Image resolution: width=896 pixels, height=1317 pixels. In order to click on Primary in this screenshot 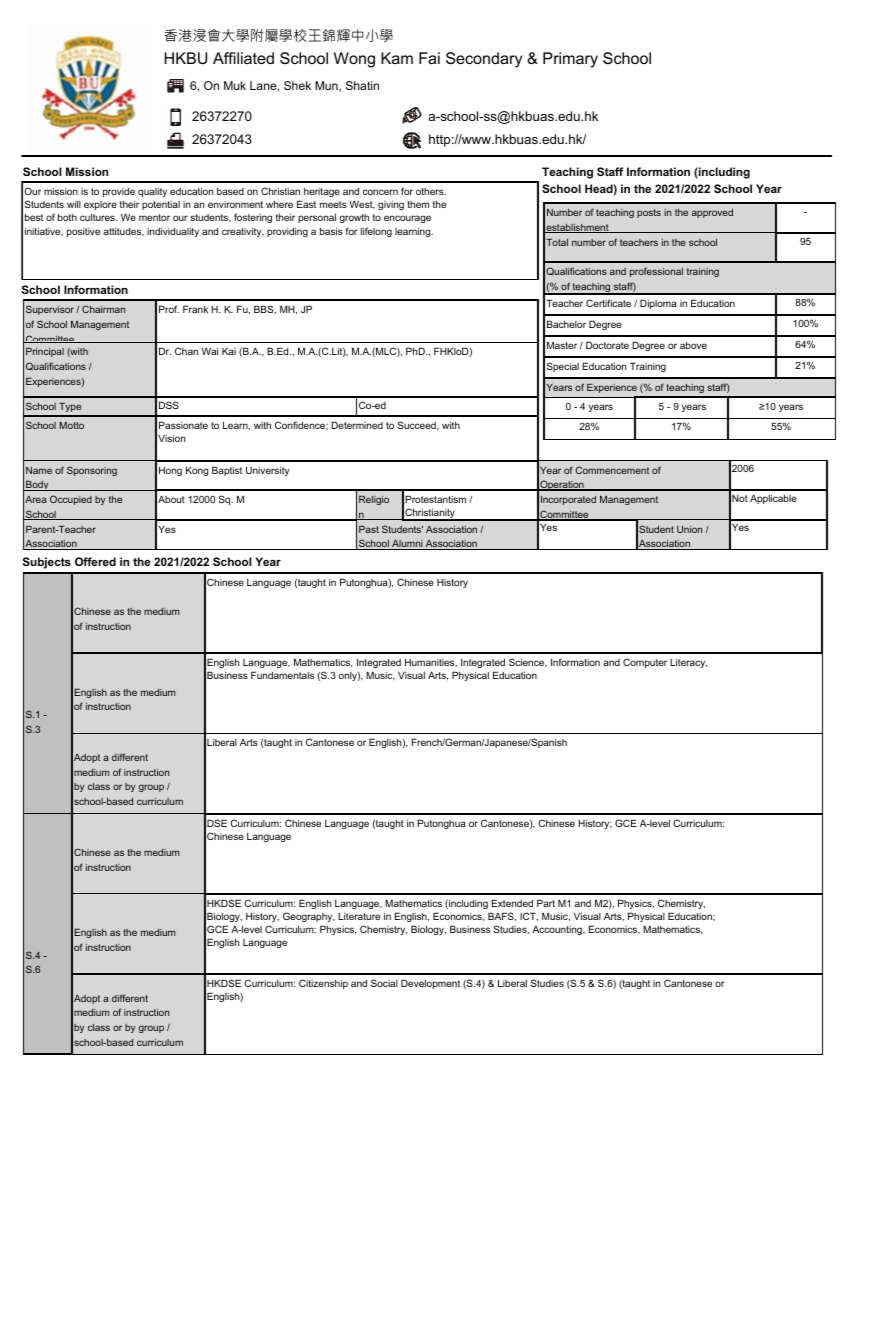, I will do `click(570, 60)`.
